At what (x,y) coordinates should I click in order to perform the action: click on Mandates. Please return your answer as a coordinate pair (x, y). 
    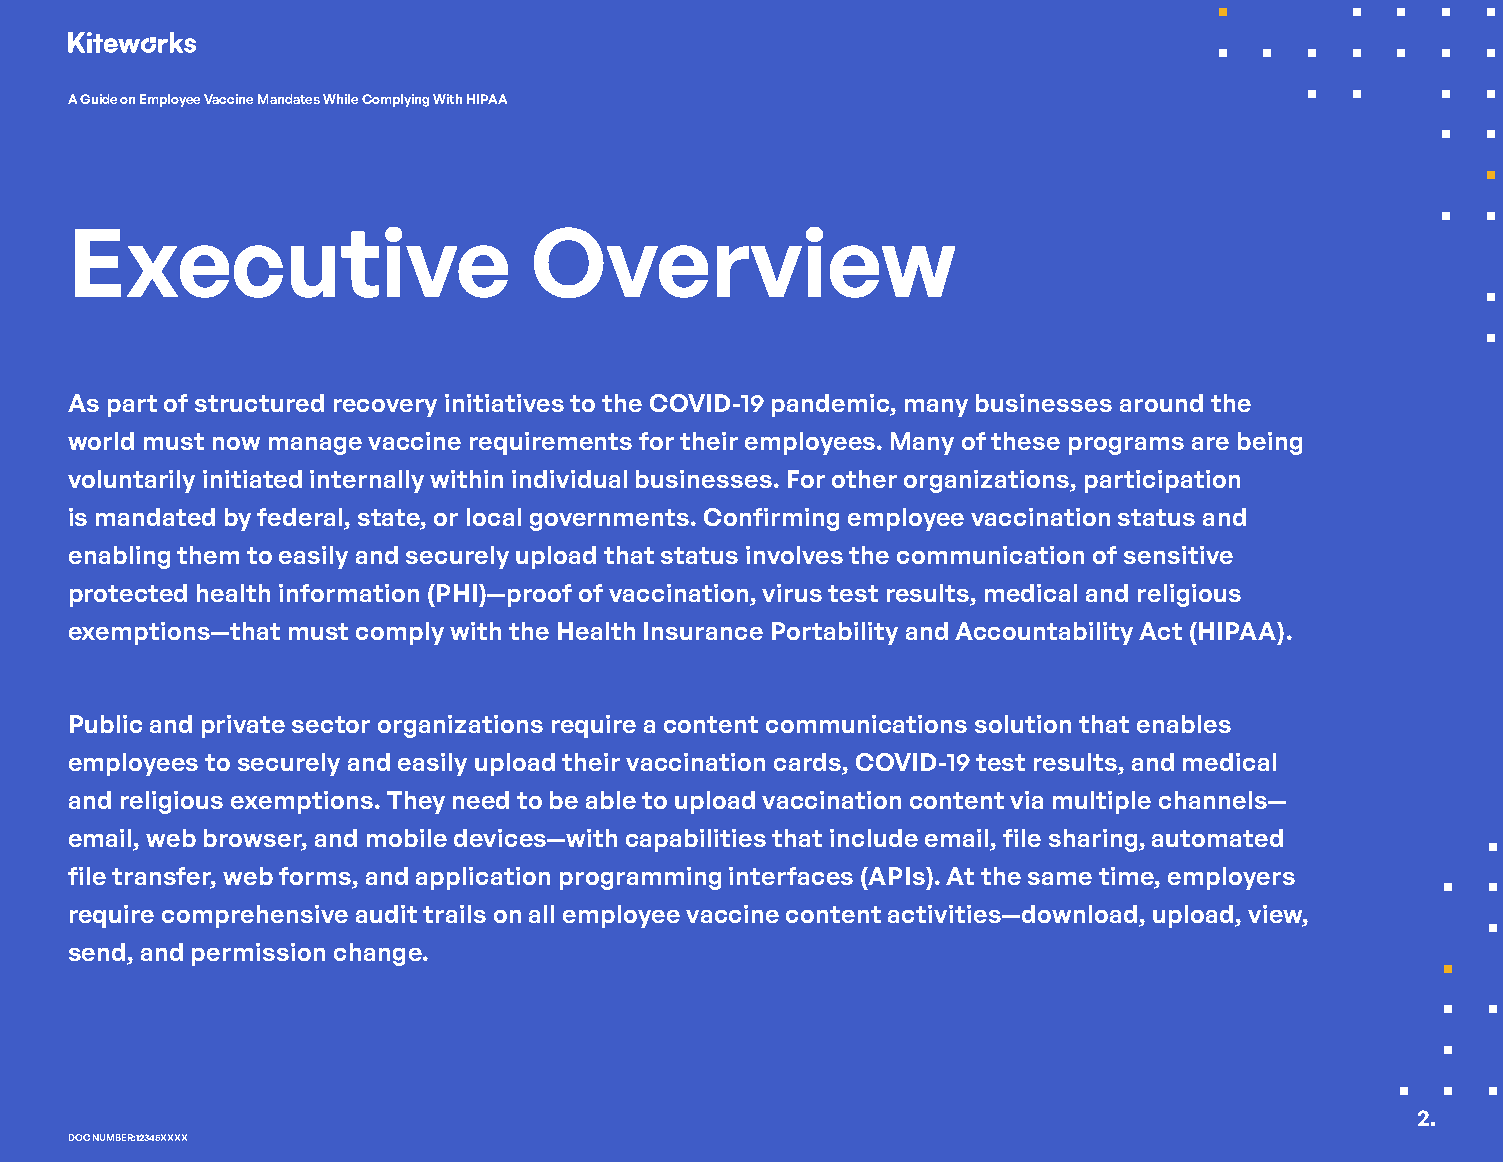
    Looking at the image, I should click on (289, 99).
